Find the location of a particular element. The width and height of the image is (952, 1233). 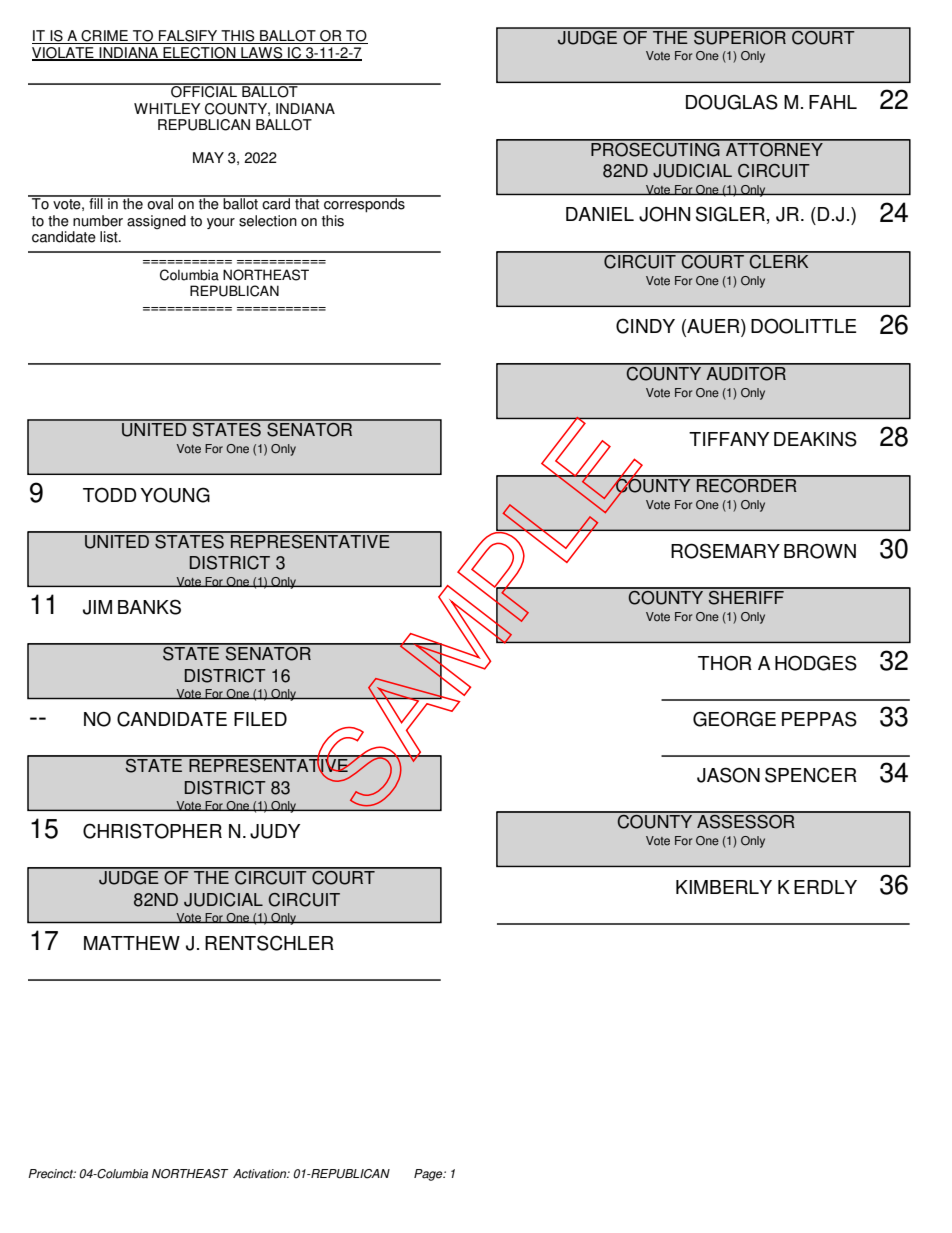

WHITLEY is located at coordinates (167, 108).
